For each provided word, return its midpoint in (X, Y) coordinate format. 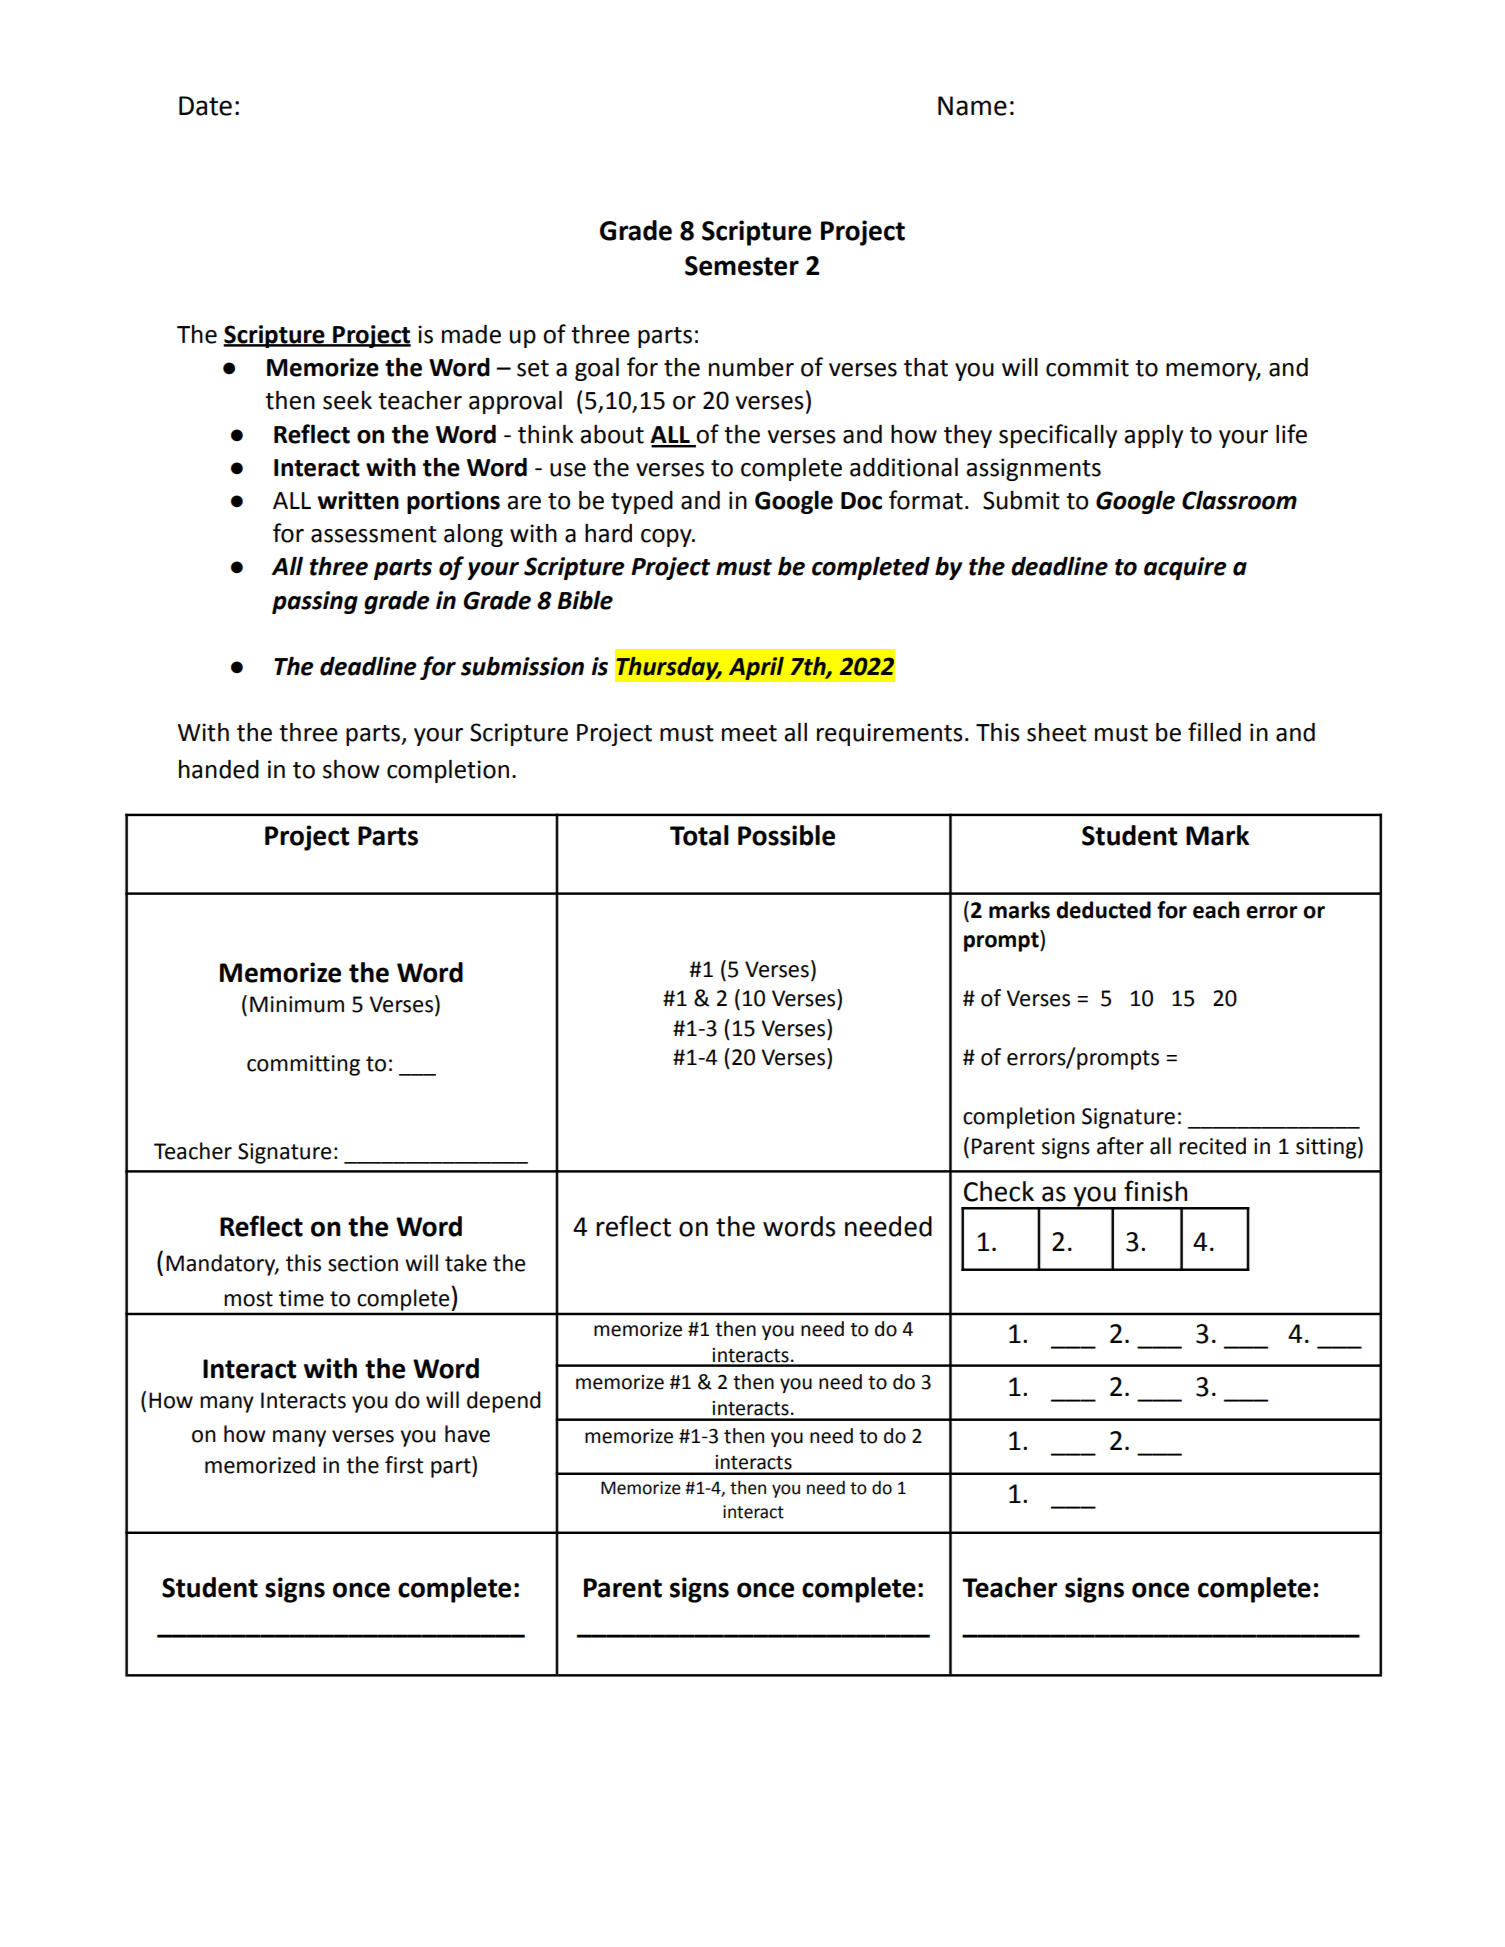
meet (749, 733)
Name (972, 106)
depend (504, 1402)
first (404, 1465)
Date (205, 106)
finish (1155, 1191)
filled (1214, 732)
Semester (742, 266)
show (351, 769)
